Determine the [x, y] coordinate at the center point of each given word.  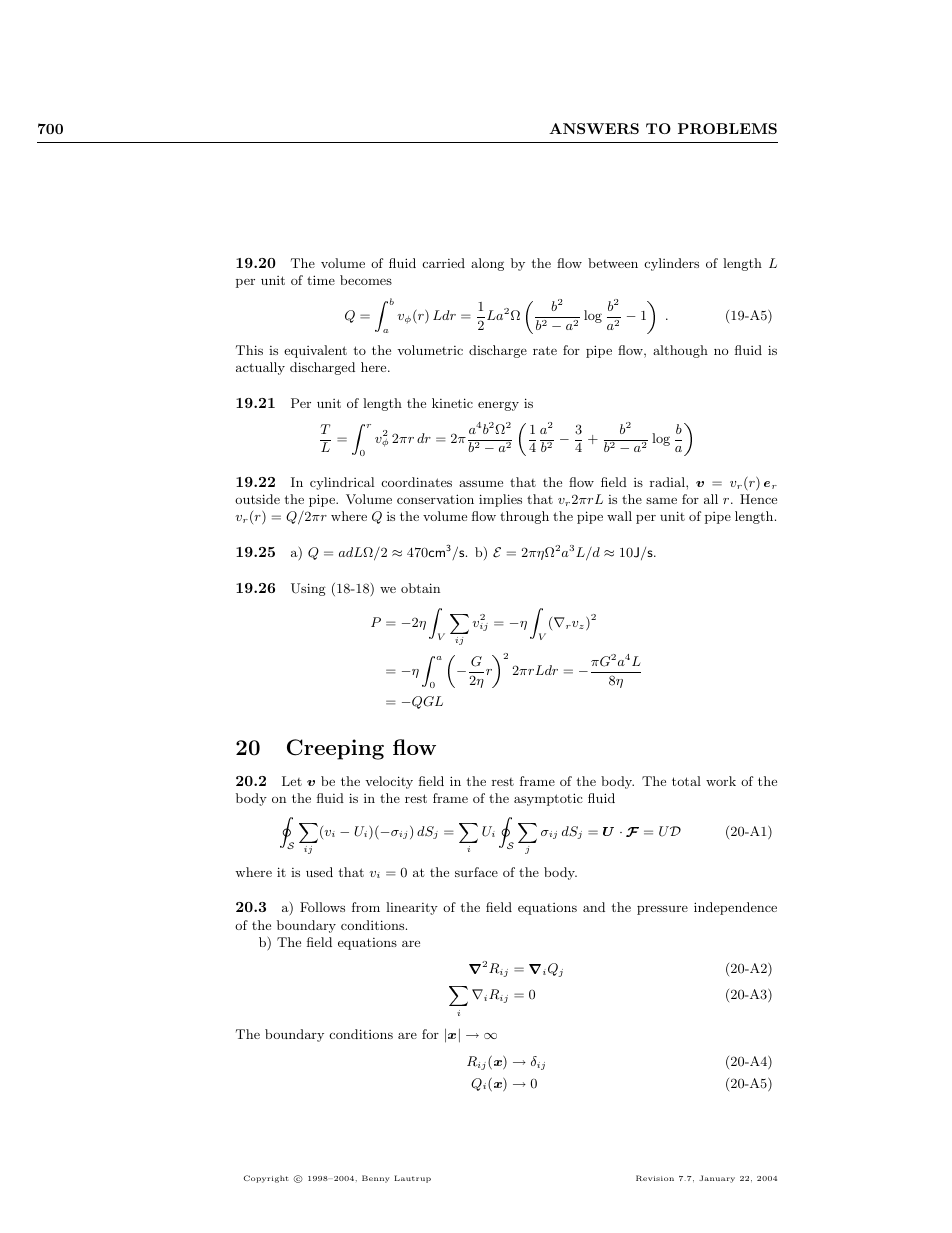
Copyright [266, 1179]
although [680, 351]
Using [308, 589]
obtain [420, 588]
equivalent [315, 351]
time [321, 280]
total [686, 781]
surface [476, 872]
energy [498, 406]
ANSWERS [594, 128]
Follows [322, 907]
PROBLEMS [727, 128]
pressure [662, 910]
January [717, 1179]
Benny [376, 1179]
